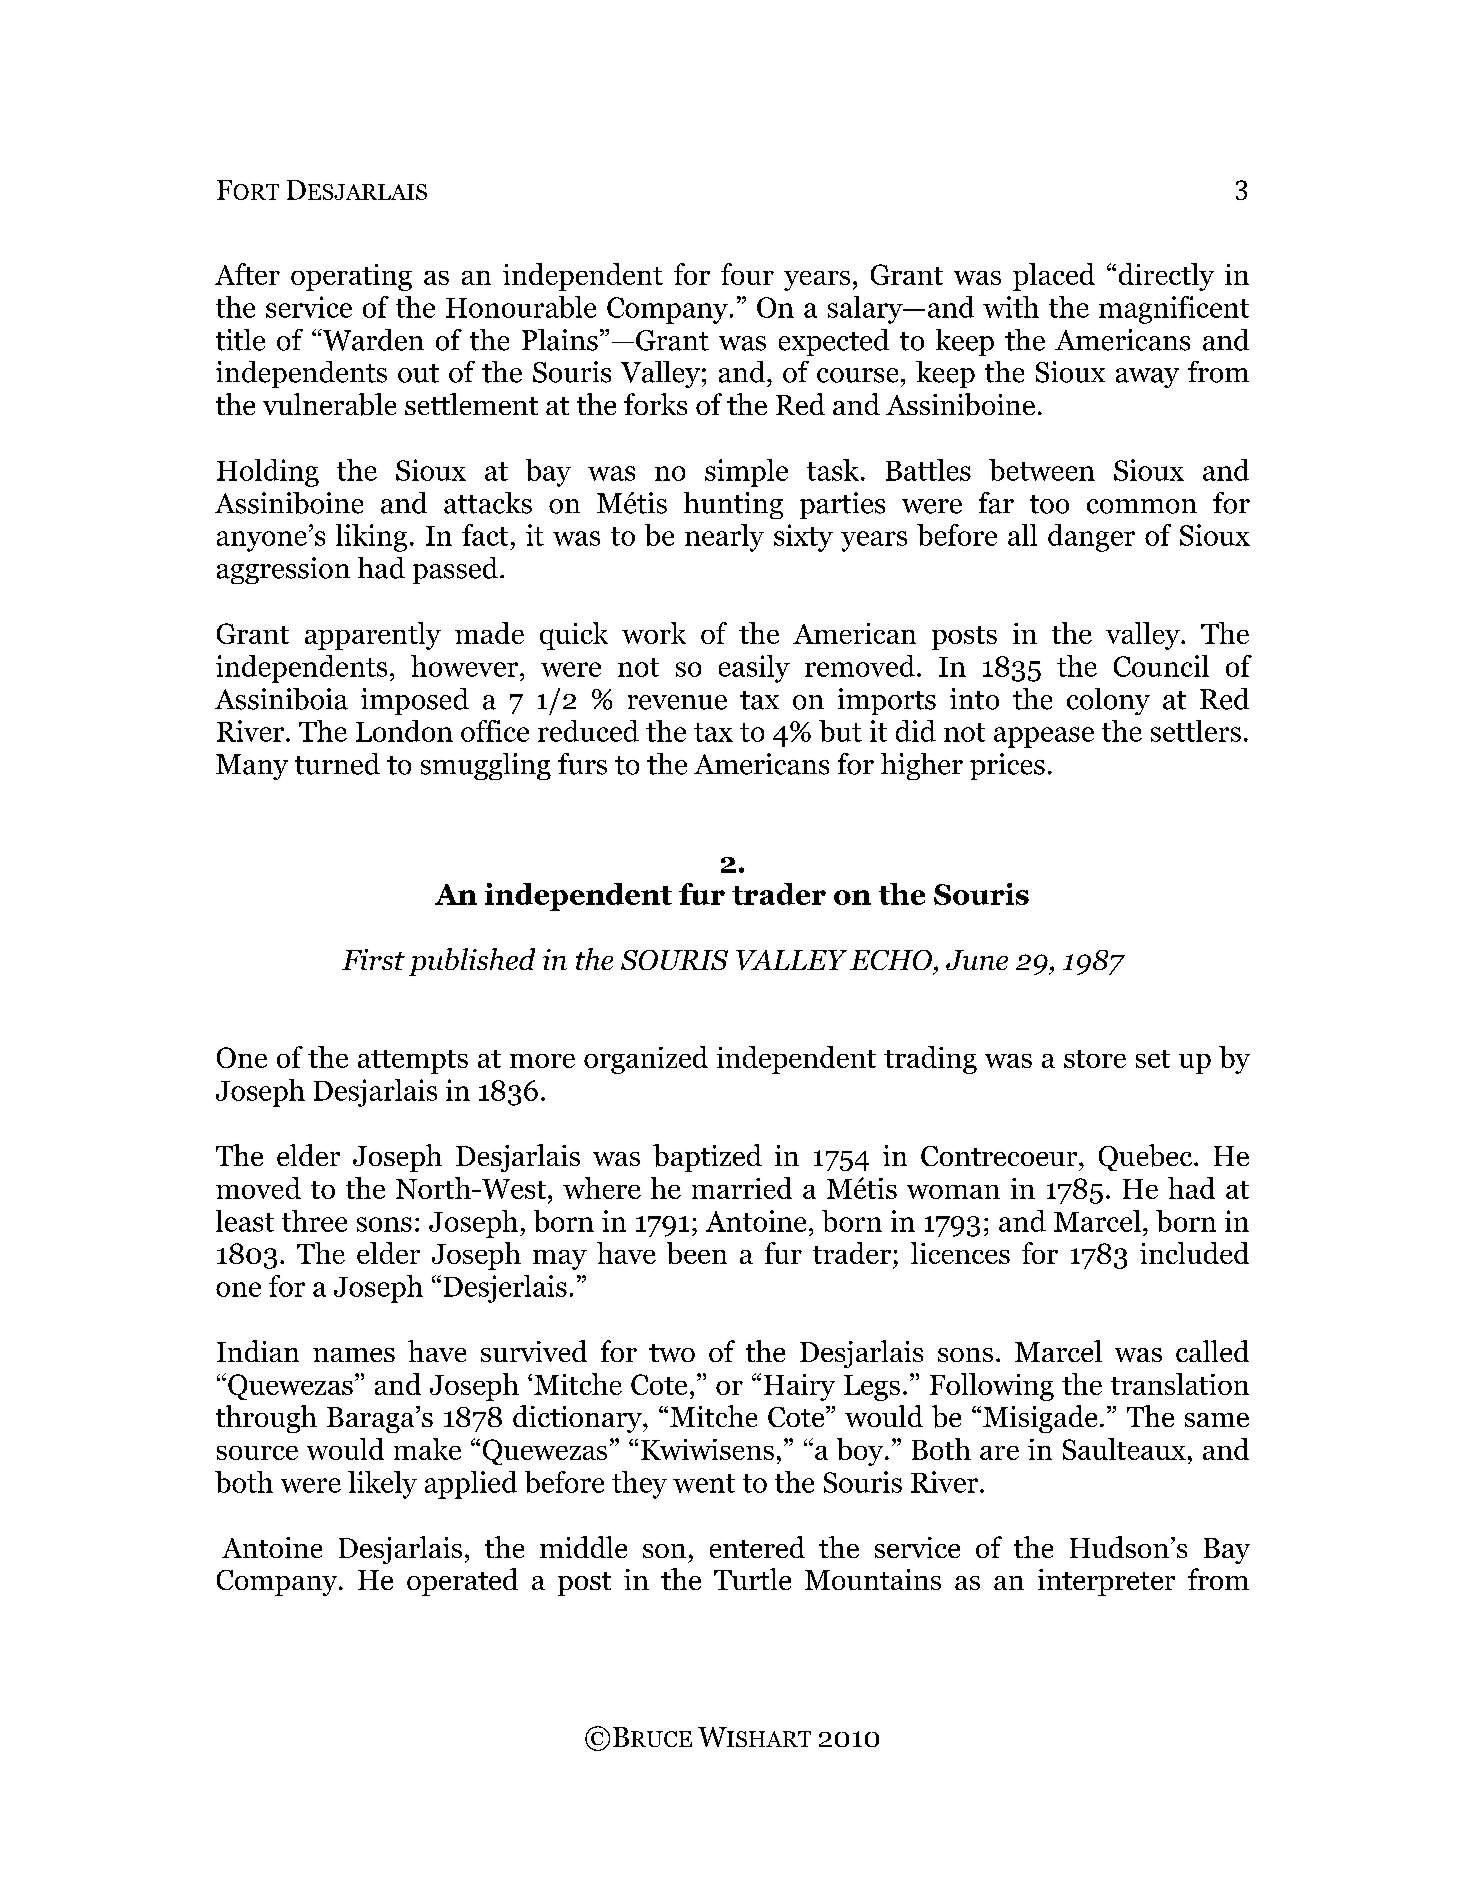  What do you see at coordinates (697, 1253) in the image?
I see `been` at bounding box center [697, 1253].
